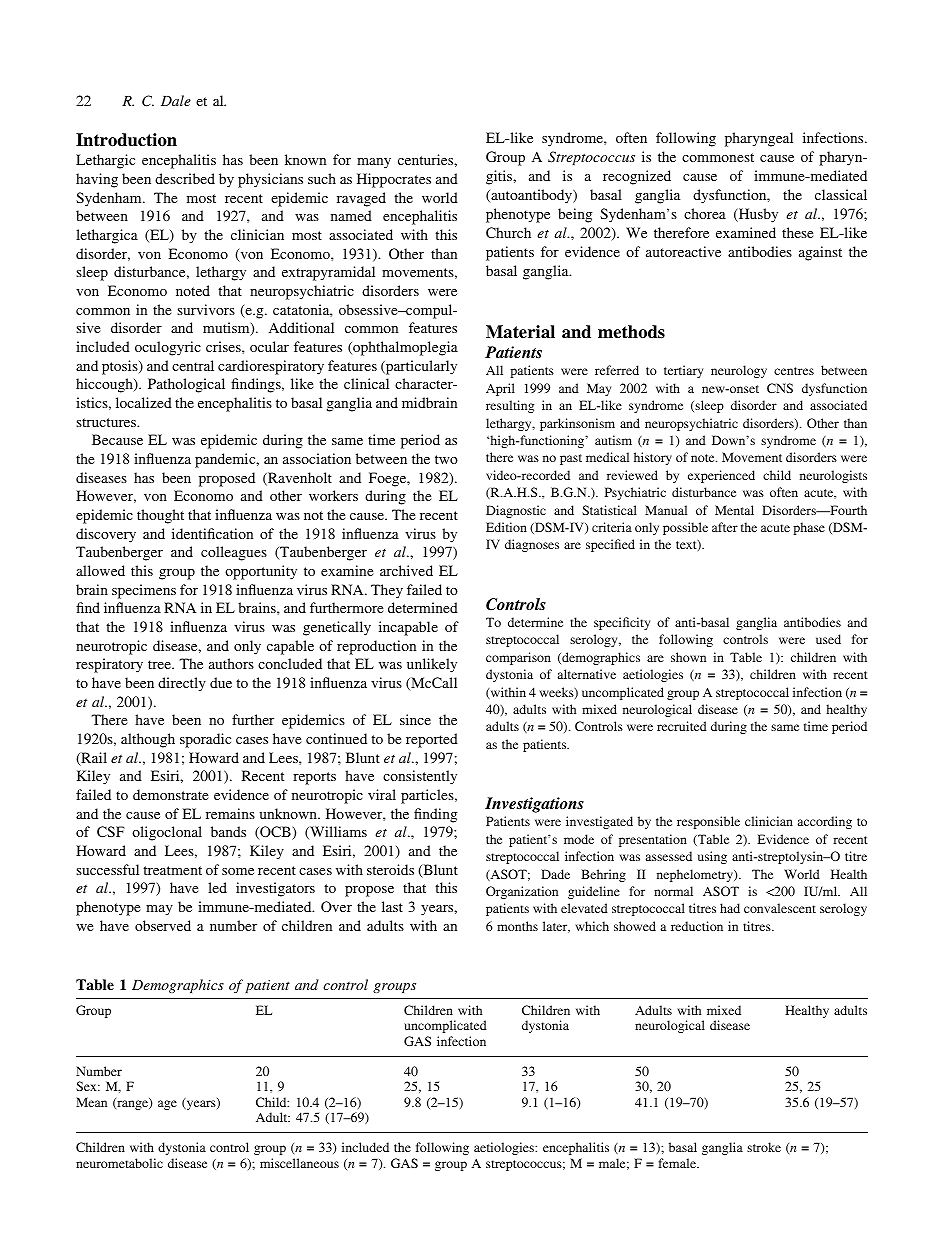 The width and height of the image is (952, 1233). Describe the element at coordinates (299, 1163) in the image. I see `miscellaneous` at that location.
